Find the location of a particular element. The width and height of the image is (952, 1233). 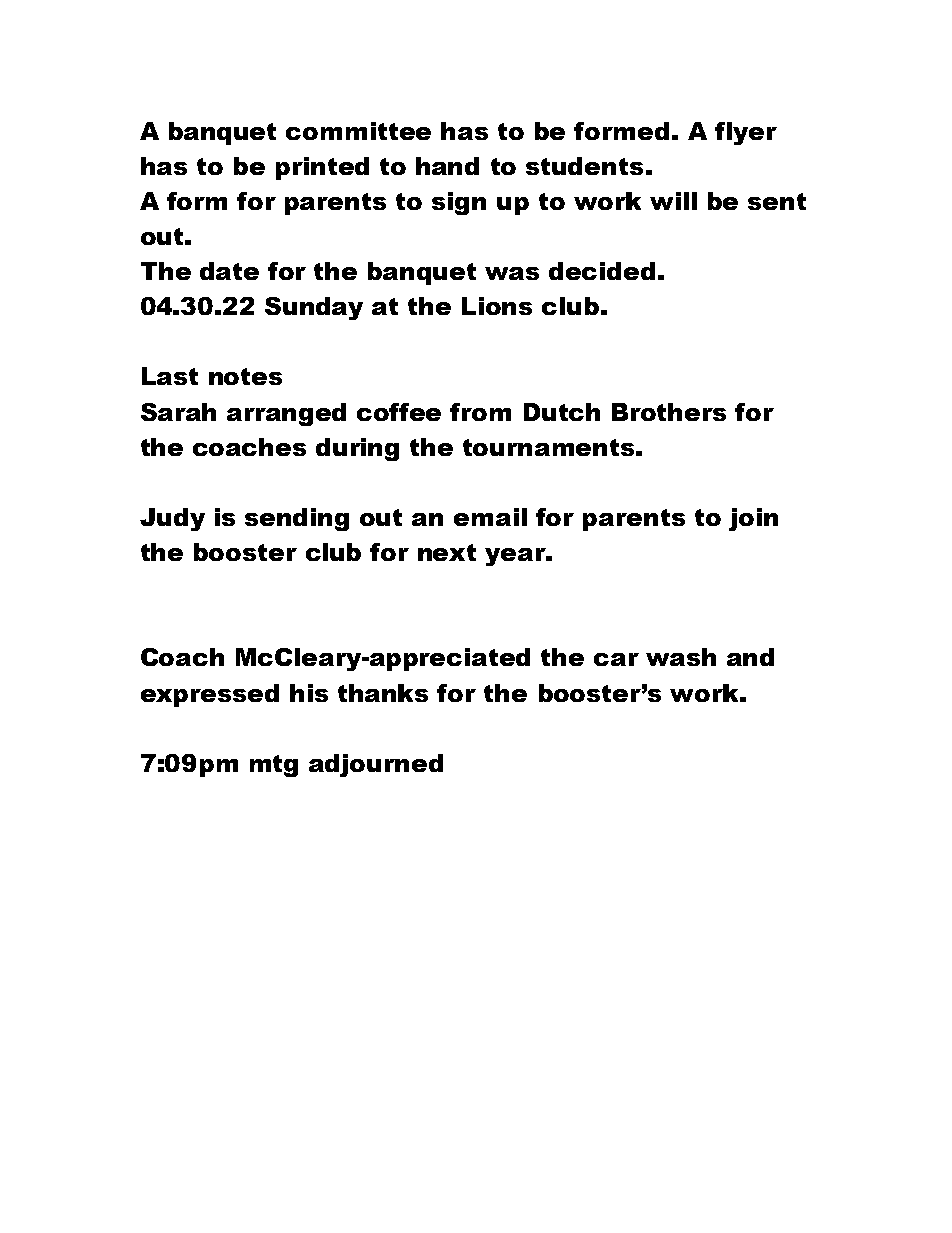

mtg is located at coordinates (274, 766).
